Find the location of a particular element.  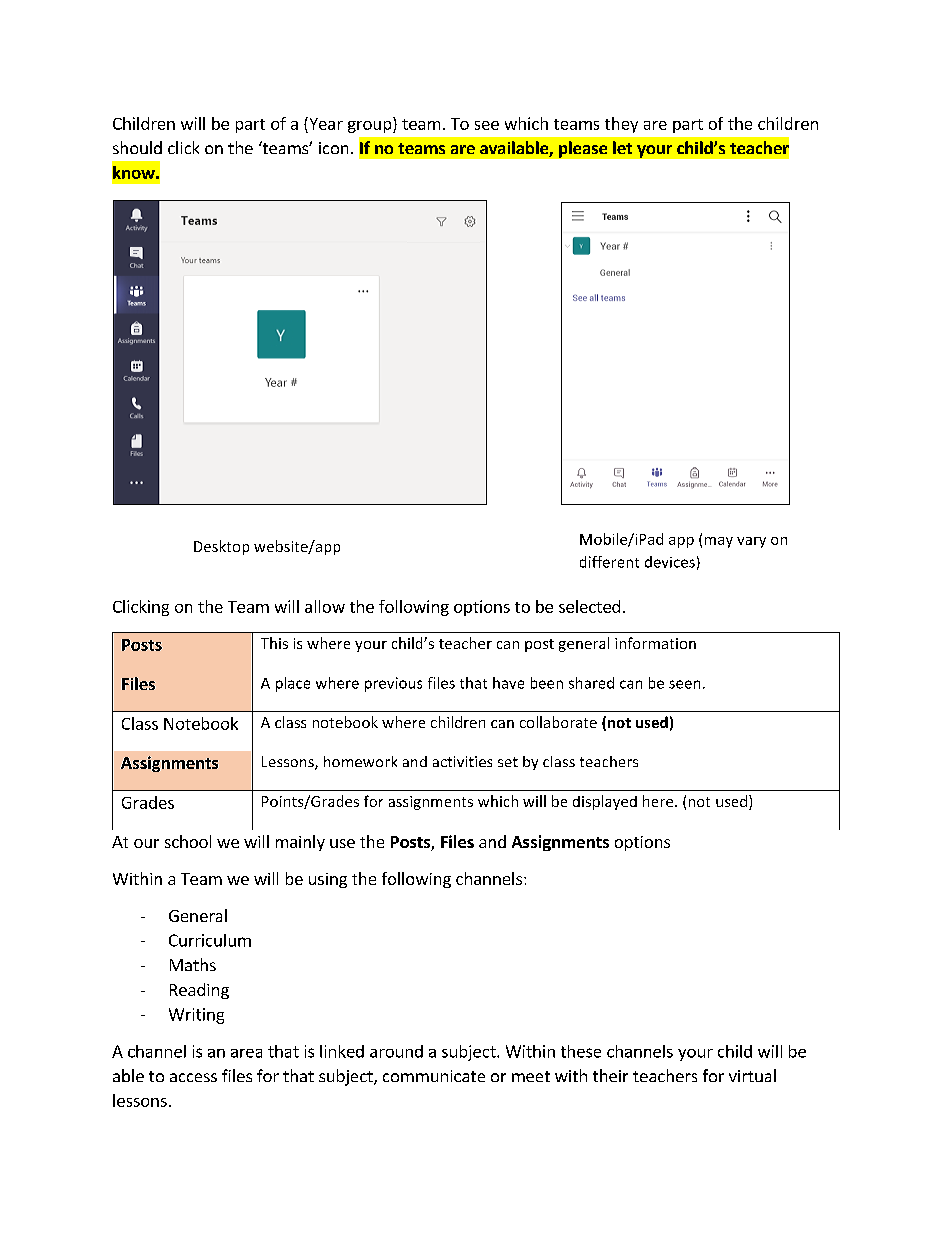

communicate is located at coordinates (434, 1076).
